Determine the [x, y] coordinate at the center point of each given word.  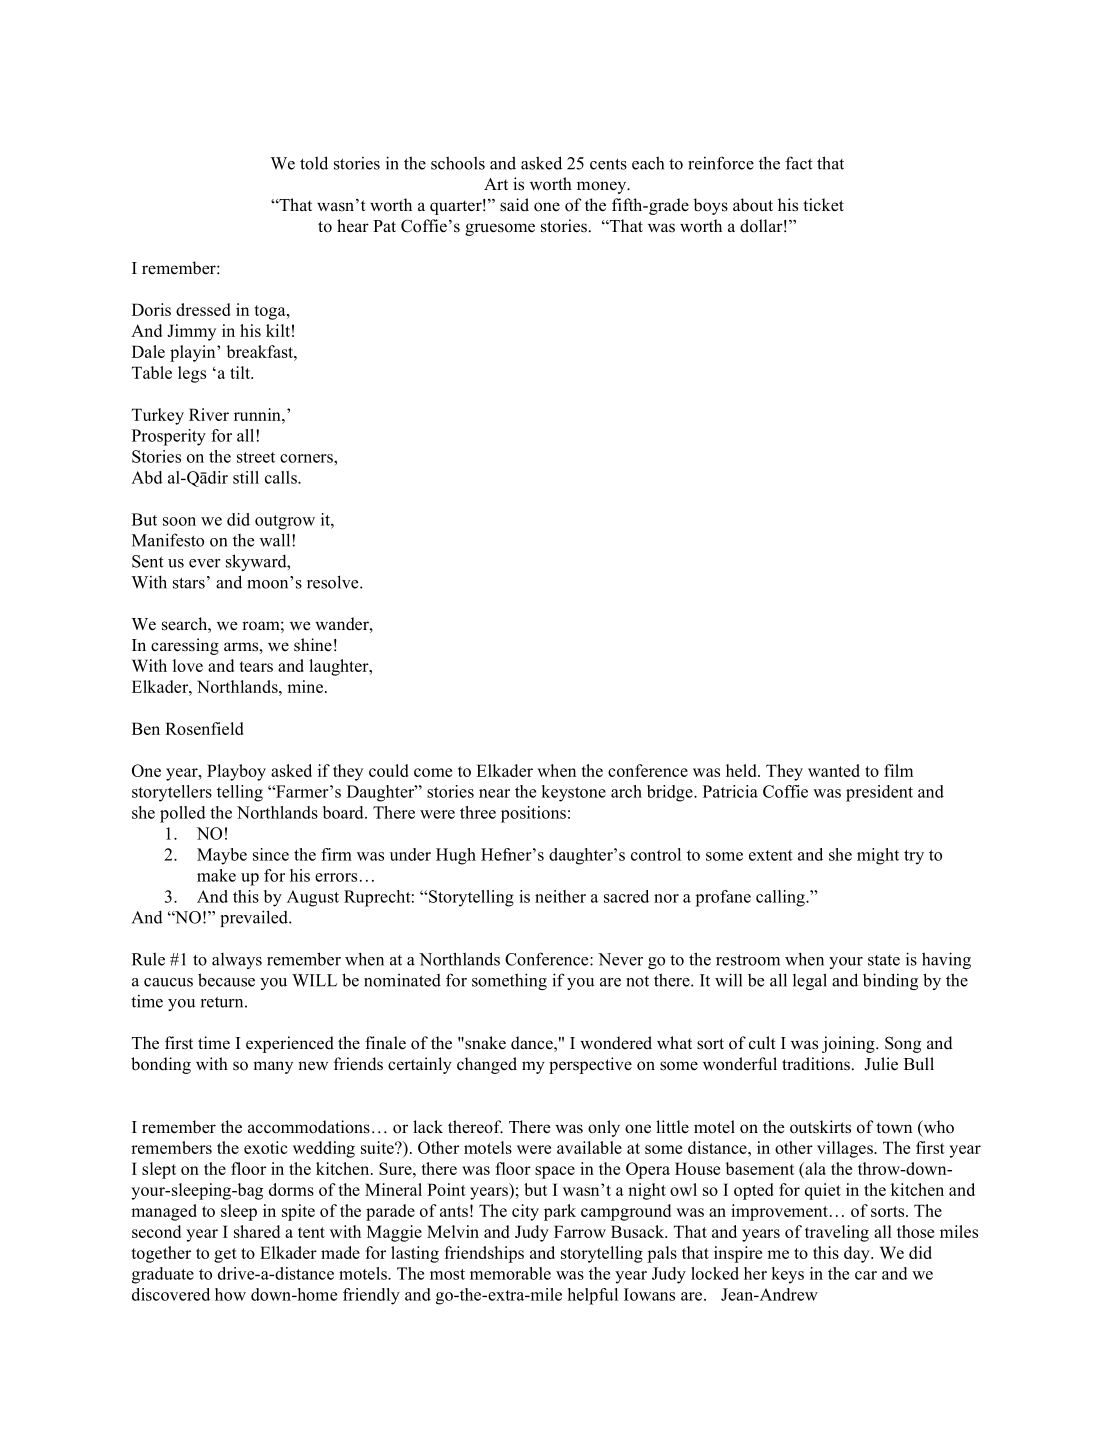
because [226, 980]
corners [307, 458]
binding [890, 981]
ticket [823, 205]
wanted [834, 770]
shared [257, 1231]
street [256, 457]
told [314, 163]
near [494, 793]
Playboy [236, 772]
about [753, 205]
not [637, 981]
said [514, 205]
